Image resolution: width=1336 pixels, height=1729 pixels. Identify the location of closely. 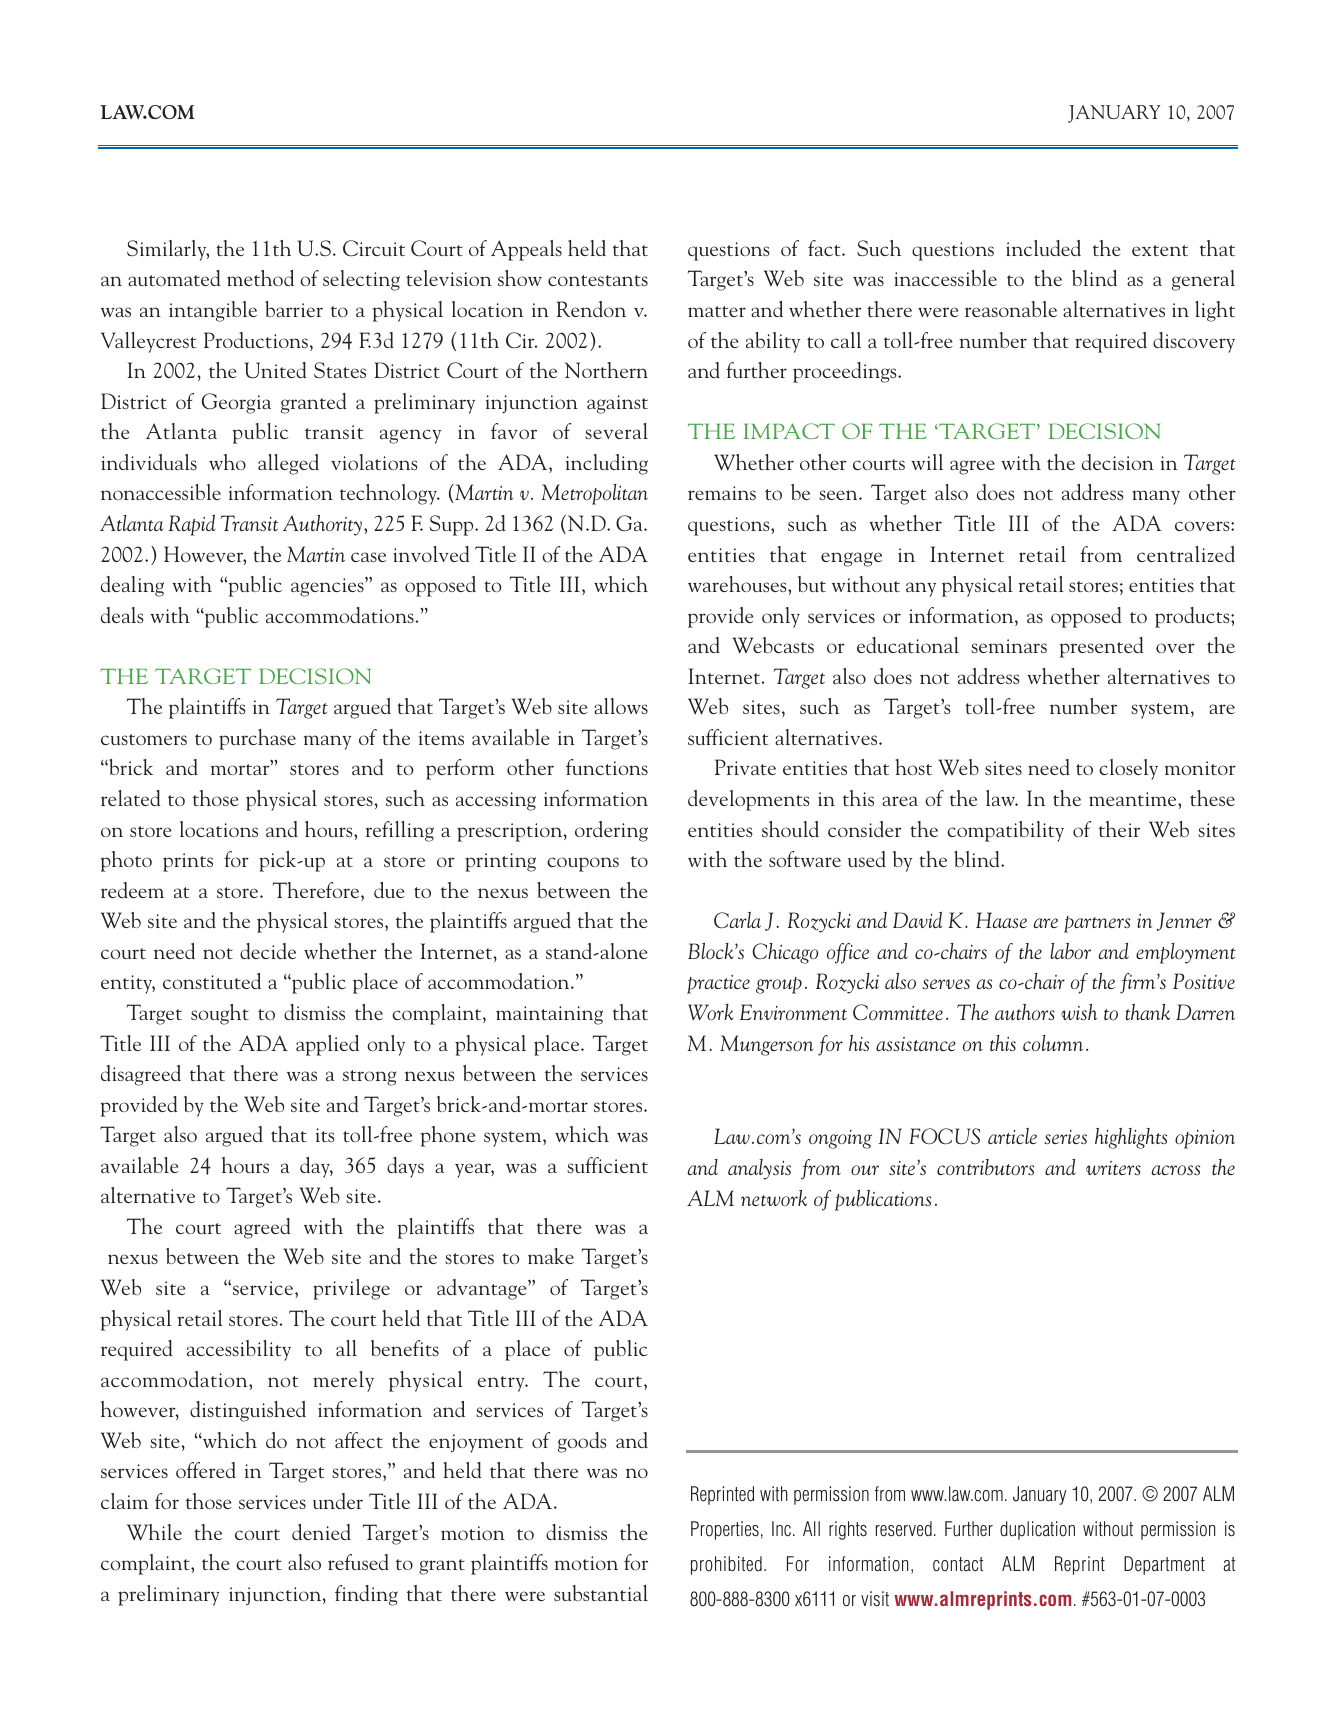
(1128, 769).
